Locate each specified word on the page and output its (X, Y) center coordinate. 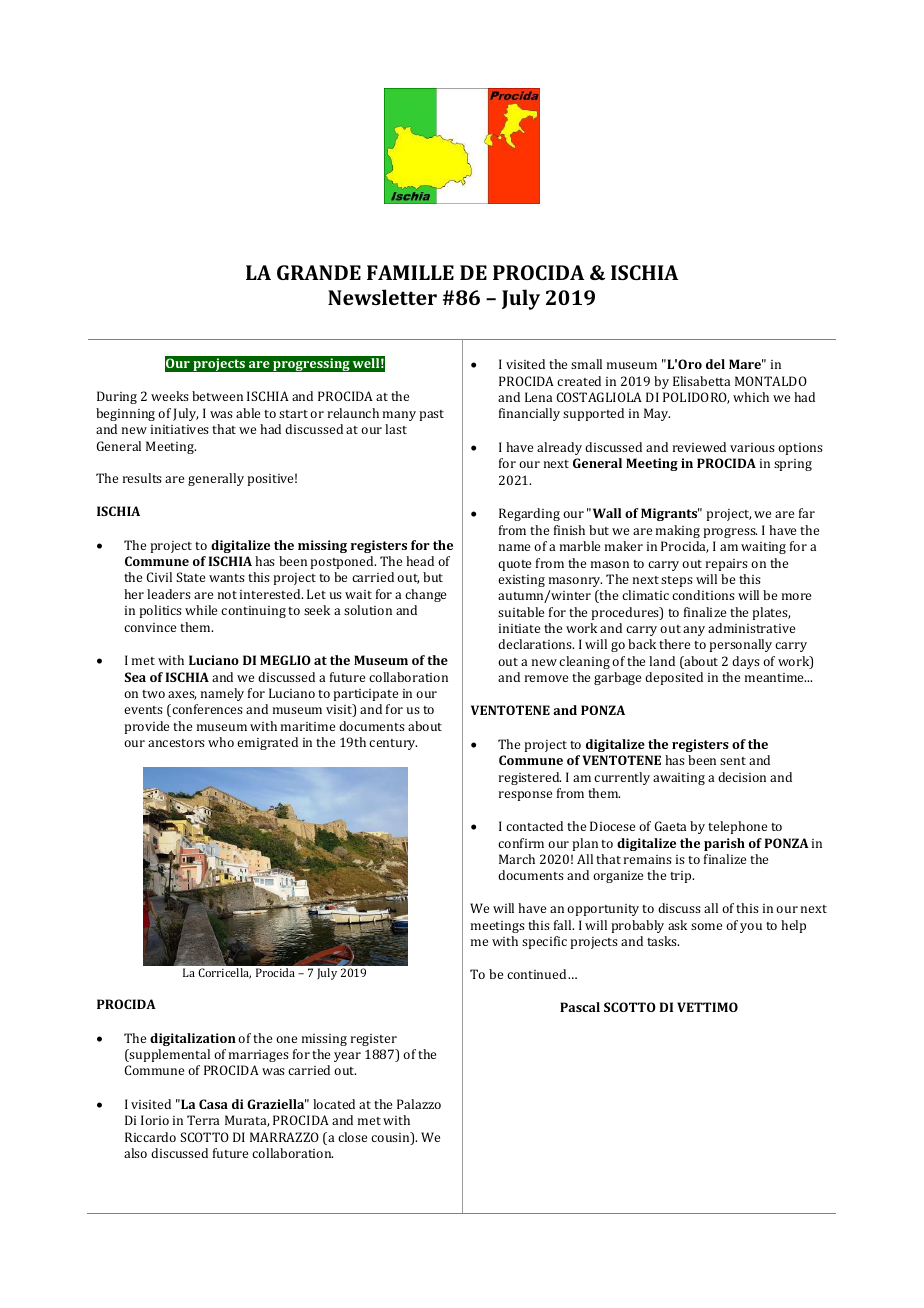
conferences (206, 710)
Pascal (580, 1007)
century (393, 744)
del (715, 364)
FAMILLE (410, 272)
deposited (674, 678)
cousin (391, 1138)
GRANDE (319, 272)
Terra (203, 1120)
